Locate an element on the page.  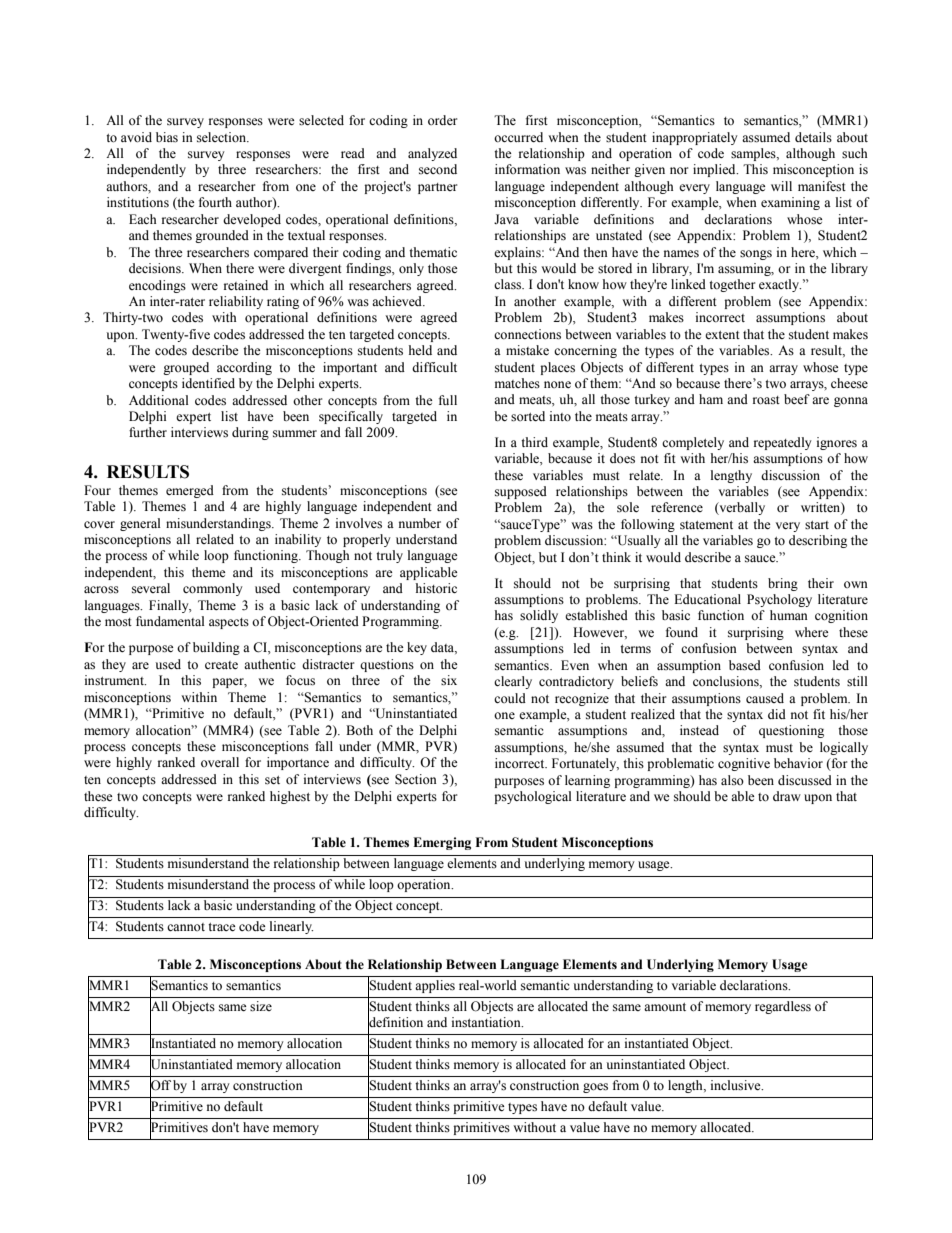
historic is located at coordinates (436, 588).
